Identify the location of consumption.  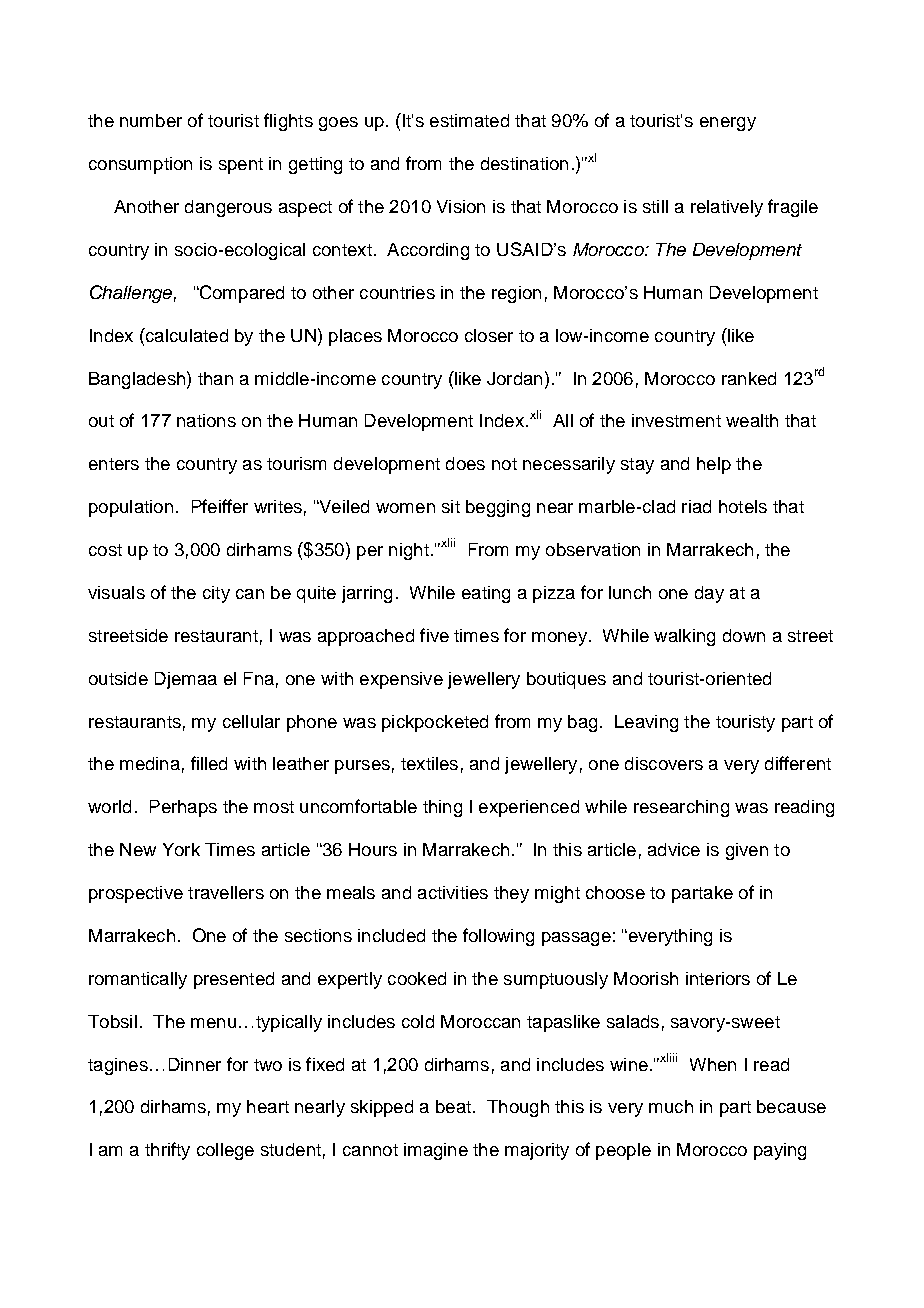
(140, 165).
